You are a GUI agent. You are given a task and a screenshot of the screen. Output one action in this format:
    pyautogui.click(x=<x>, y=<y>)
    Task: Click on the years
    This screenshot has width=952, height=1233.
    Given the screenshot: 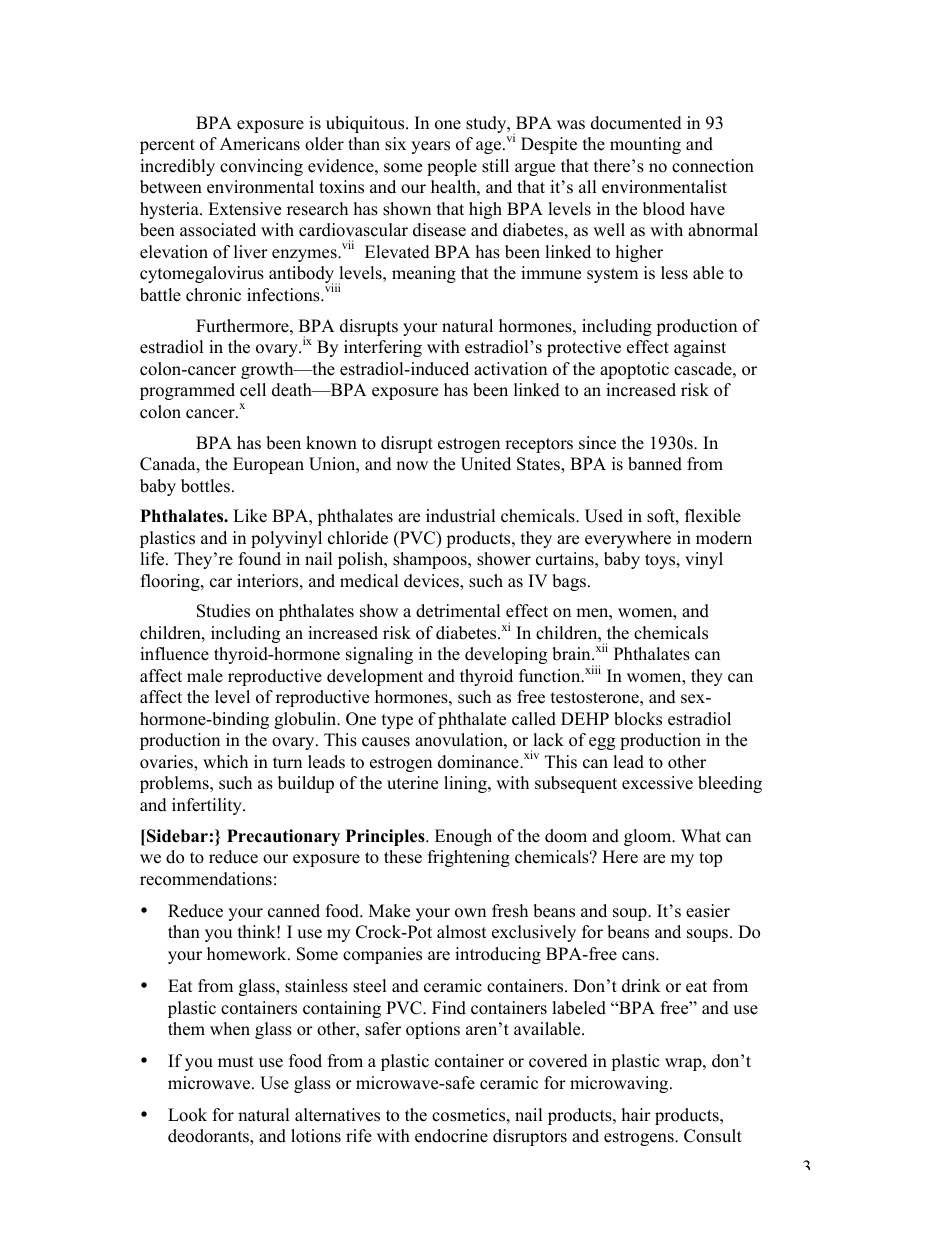 What is the action you would take?
    pyautogui.click(x=430, y=147)
